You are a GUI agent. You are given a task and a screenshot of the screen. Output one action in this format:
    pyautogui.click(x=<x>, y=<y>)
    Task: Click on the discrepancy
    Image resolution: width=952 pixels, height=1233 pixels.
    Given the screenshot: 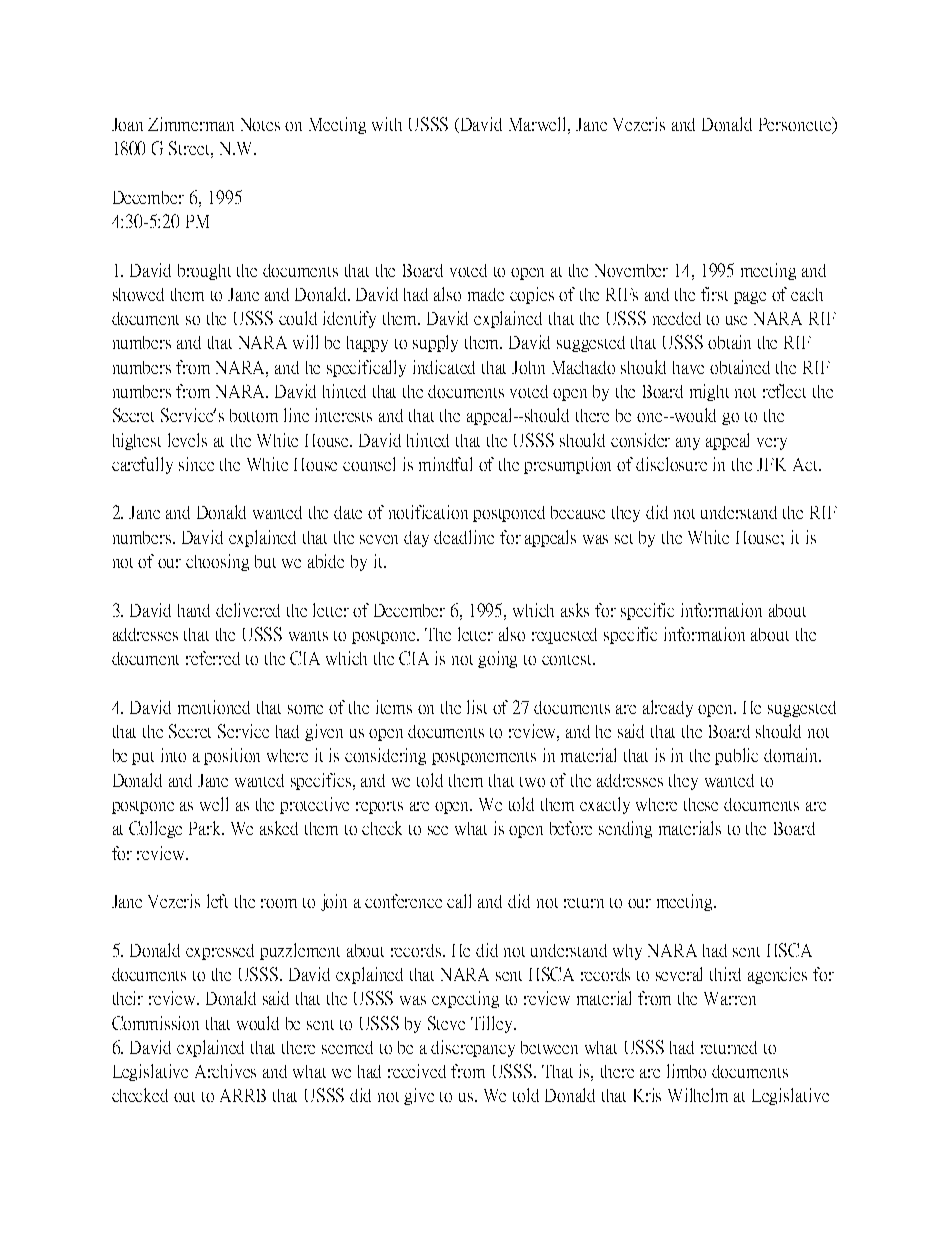 What is the action you would take?
    pyautogui.click(x=473, y=1048)
